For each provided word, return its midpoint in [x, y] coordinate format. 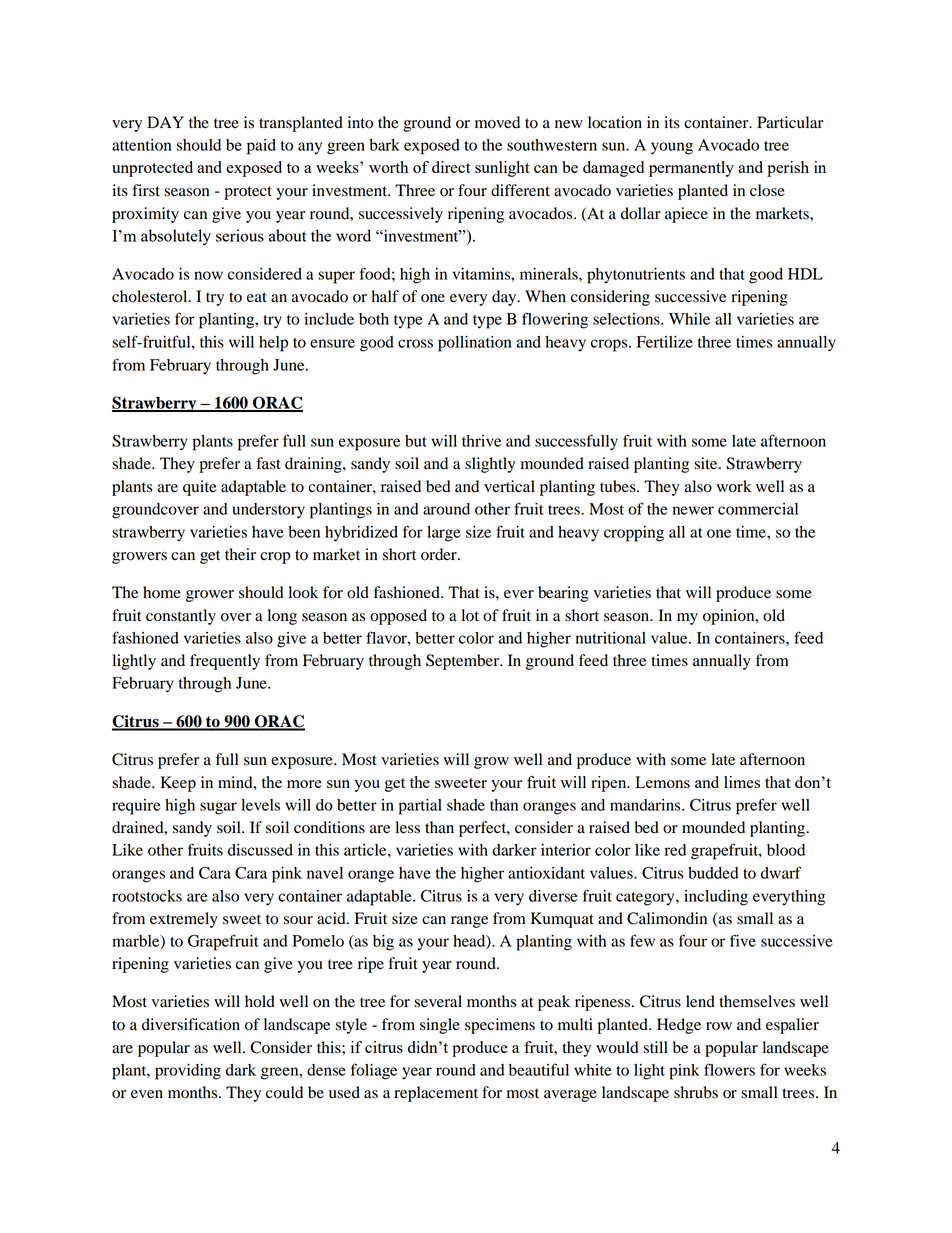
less [407, 827]
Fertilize [665, 342]
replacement [436, 1094]
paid [261, 147]
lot [470, 615]
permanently [691, 169]
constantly [181, 617]
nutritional [611, 638]
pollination [475, 344]
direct [451, 167]
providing [188, 1072]
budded [713, 873]
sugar [218, 808]
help [273, 344]
